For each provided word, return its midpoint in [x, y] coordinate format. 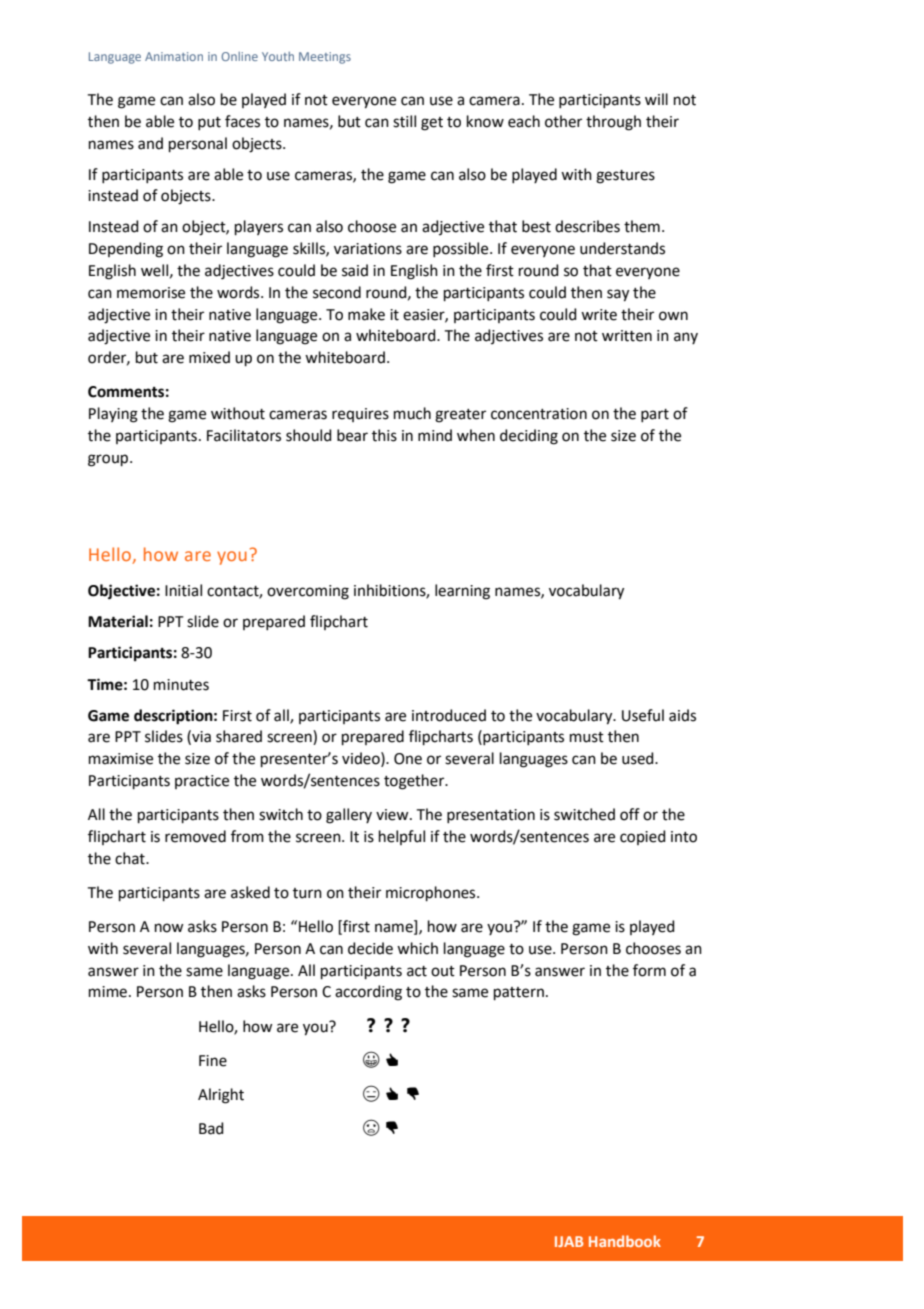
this [384, 435]
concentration [539, 414]
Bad [211, 1128]
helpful [402, 837]
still [404, 121]
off [630, 814]
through [613, 123]
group [109, 460]
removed [195, 836]
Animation [174, 56]
